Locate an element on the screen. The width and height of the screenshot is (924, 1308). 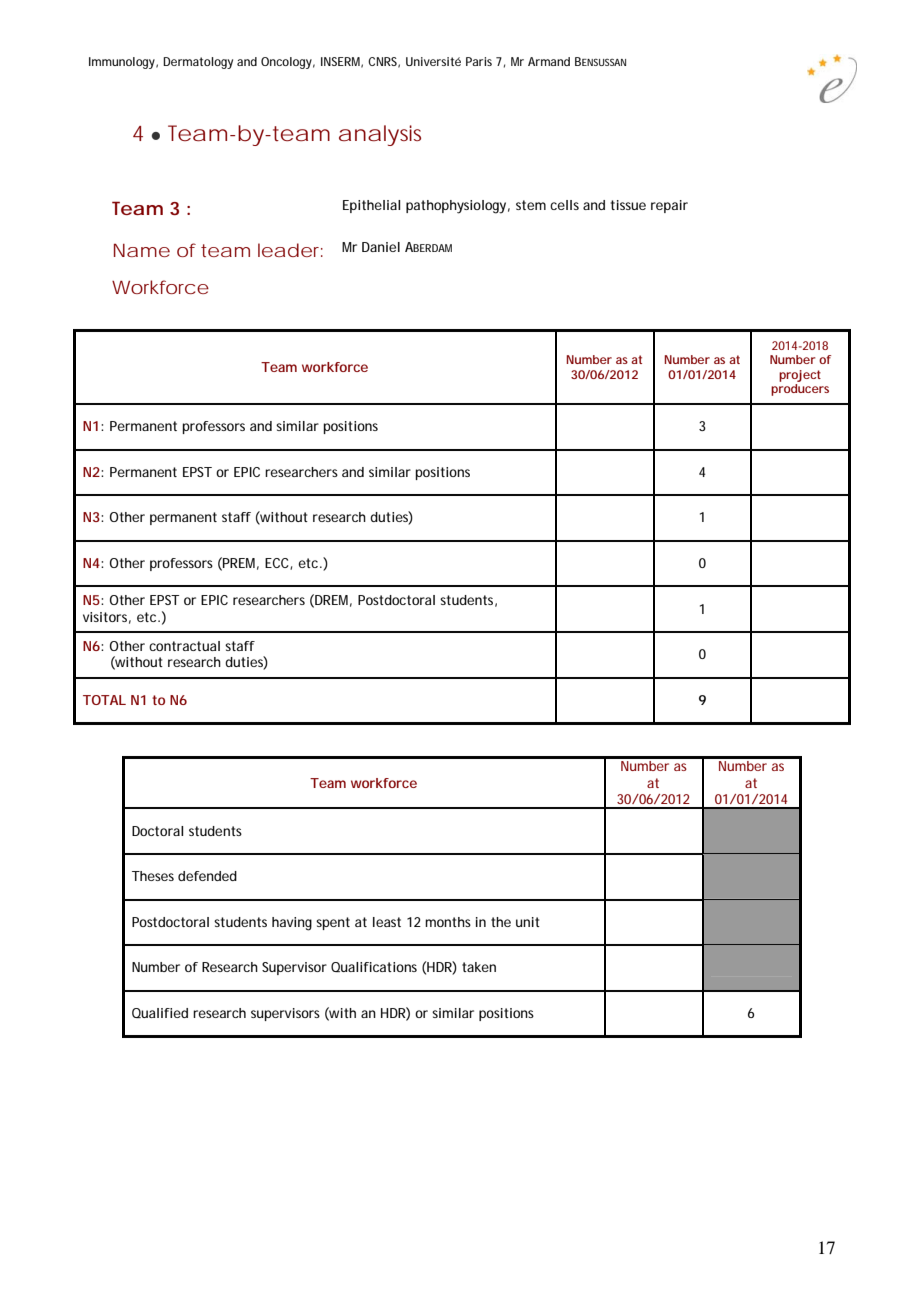
TOTAL is located at coordinates (104, 700).
